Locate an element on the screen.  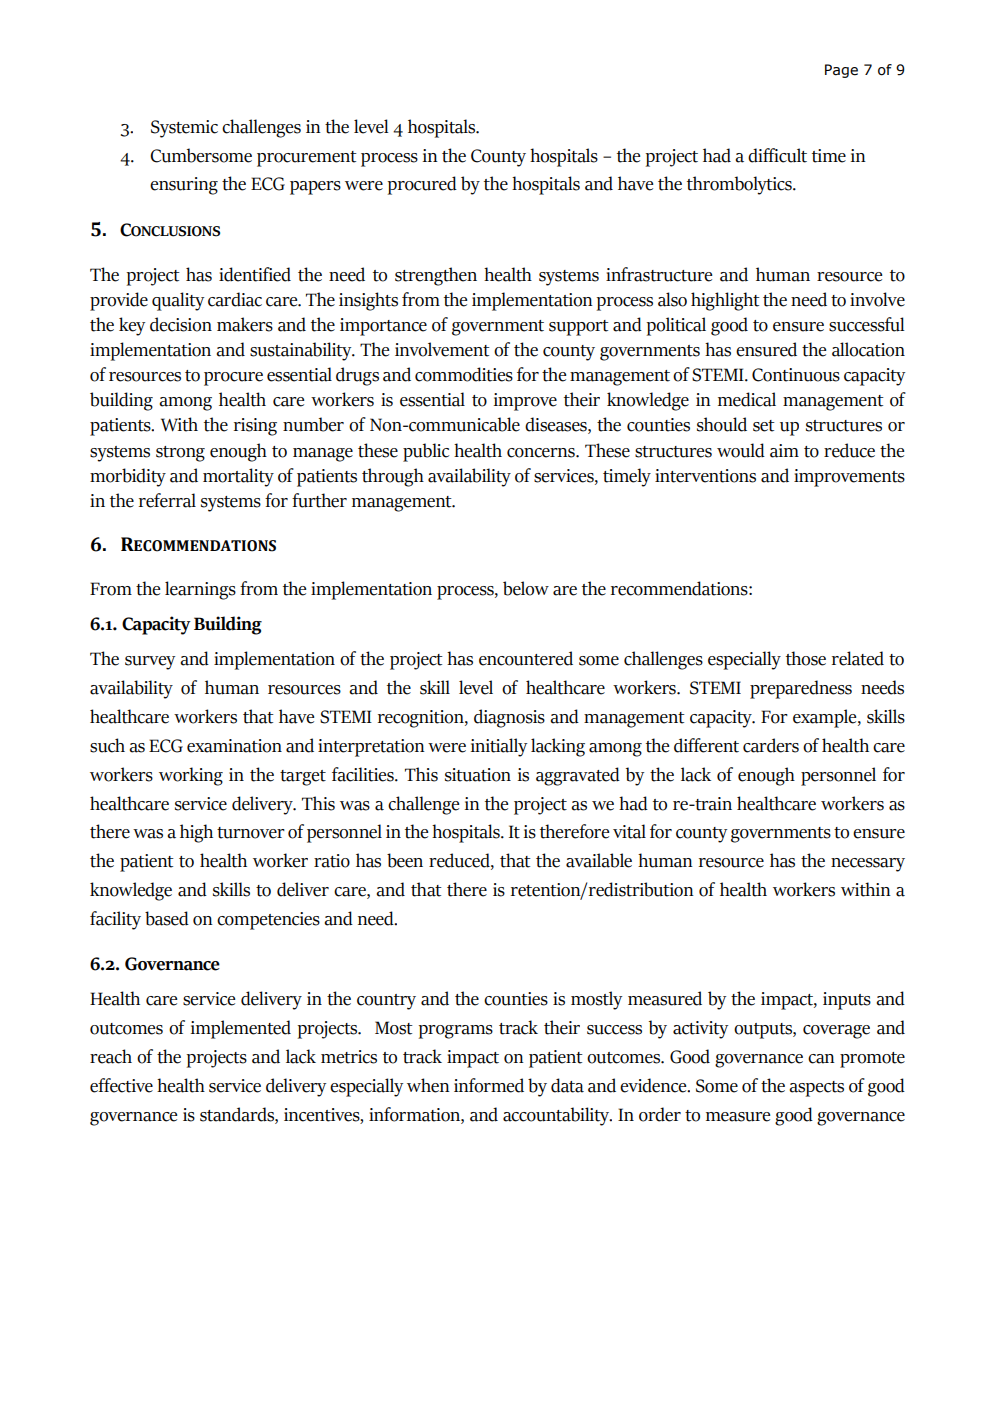
Page is located at coordinates (841, 71).
